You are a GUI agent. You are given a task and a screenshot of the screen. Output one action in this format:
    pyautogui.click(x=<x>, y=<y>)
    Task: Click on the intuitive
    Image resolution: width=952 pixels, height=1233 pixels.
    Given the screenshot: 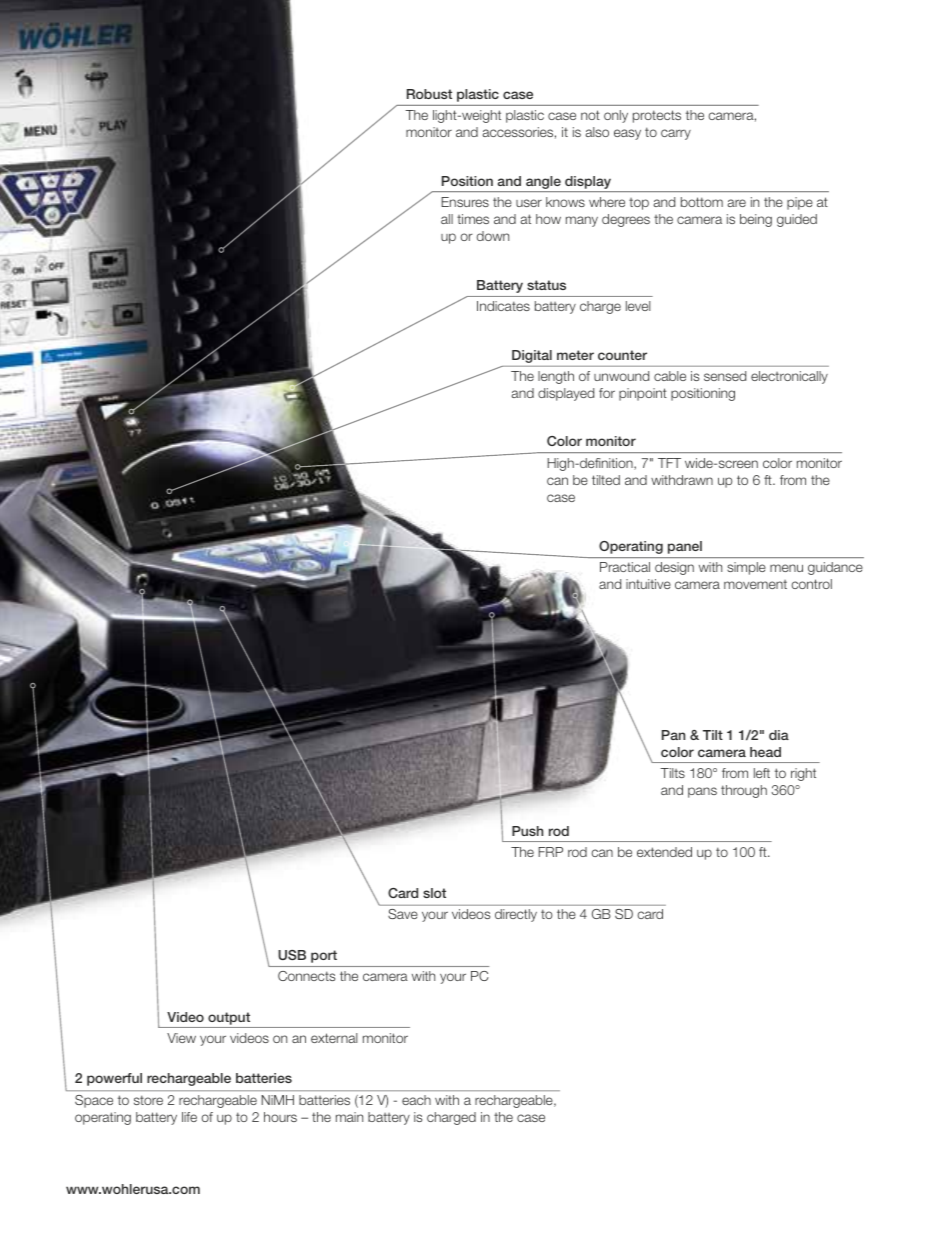 What is the action you would take?
    pyautogui.click(x=648, y=584)
